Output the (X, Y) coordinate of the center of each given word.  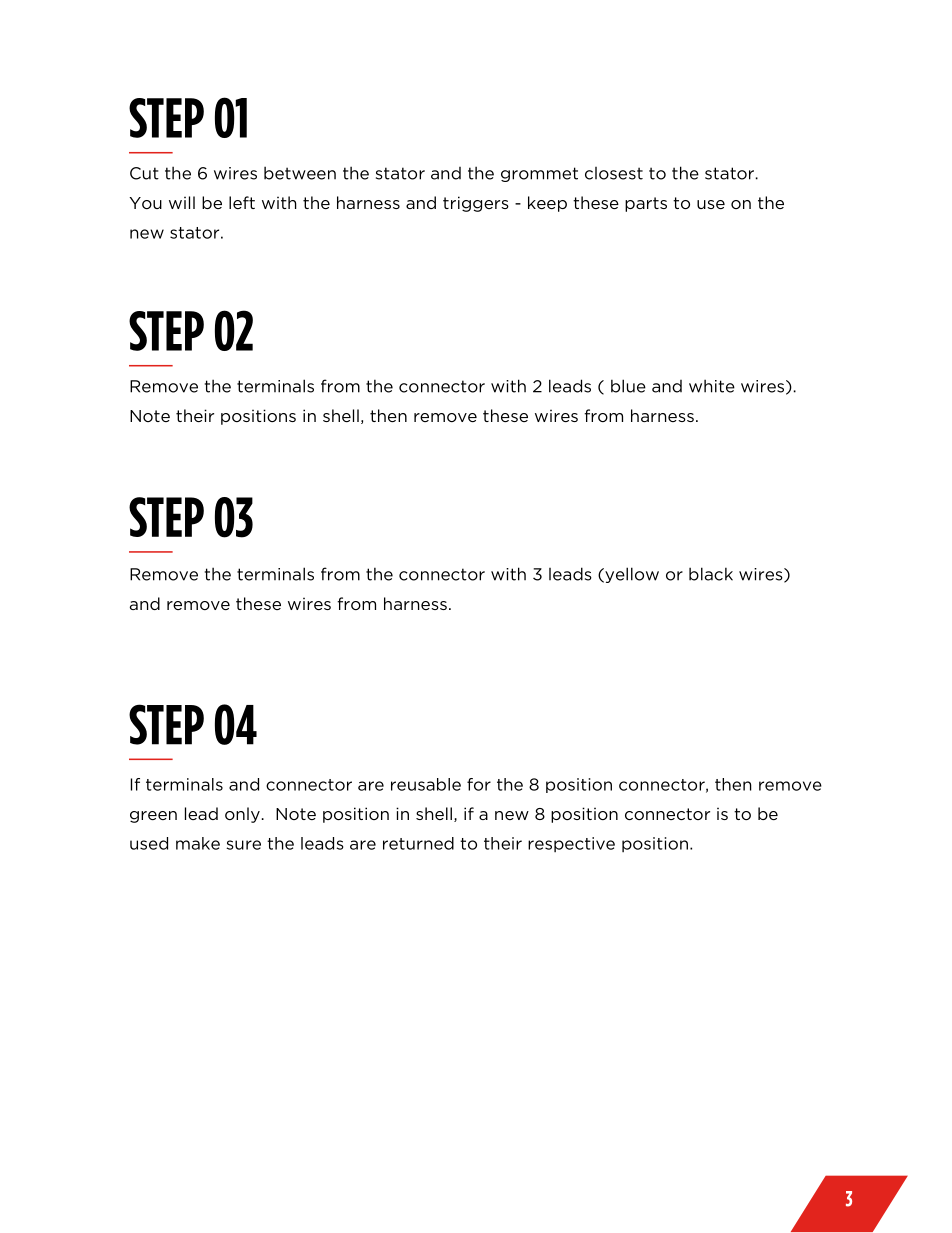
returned (418, 843)
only (242, 815)
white (712, 386)
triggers (476, 204)
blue (628, 386)
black (711, 574)
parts (646, 204)
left (242, 202)
